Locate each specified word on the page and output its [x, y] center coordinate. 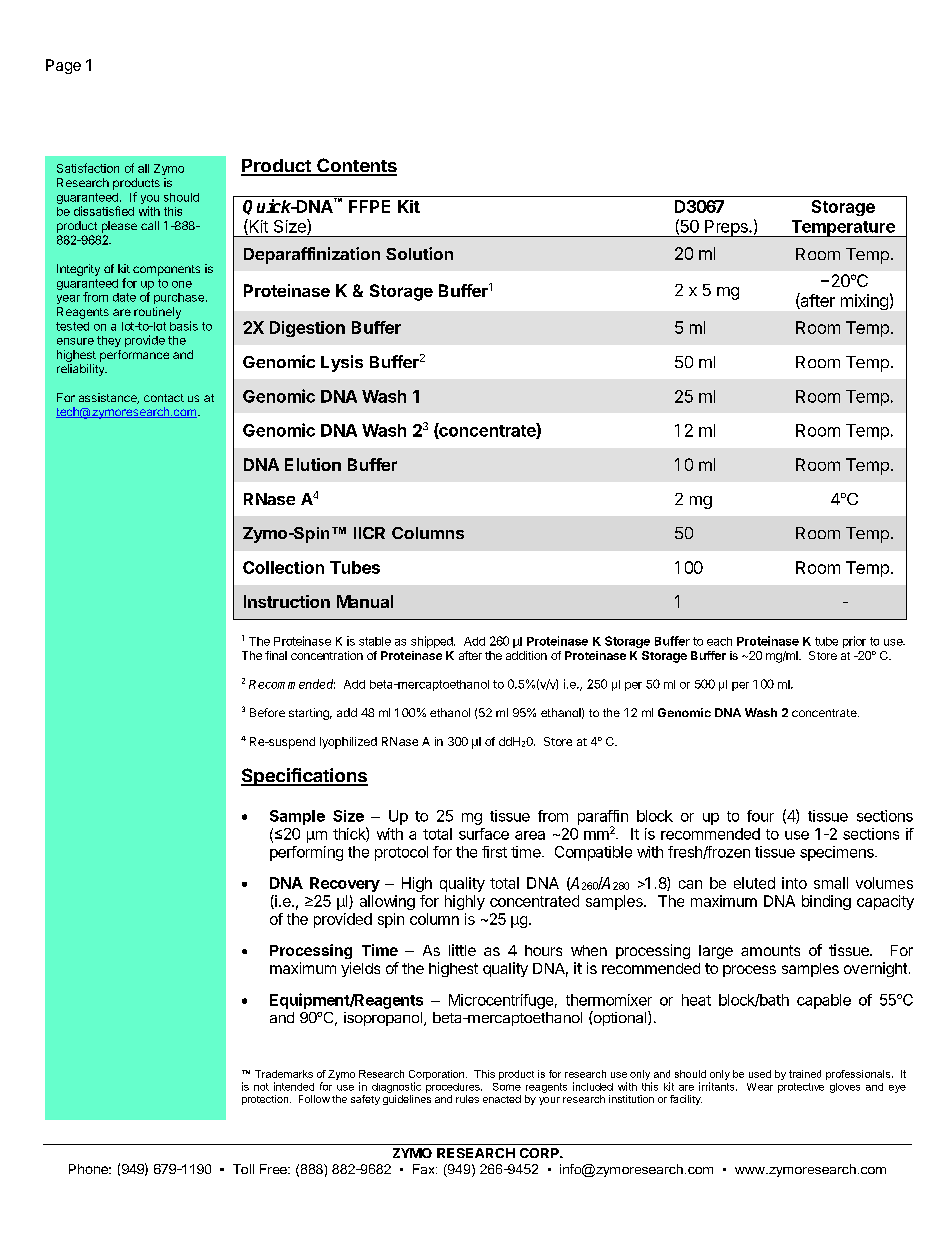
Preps [726, 228]
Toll [243, 1169]
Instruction [287, 601]
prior [854, 642]
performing [306, 853]
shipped [433, 642]
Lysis [342, 363]
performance [134, 356]
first [494, 852]
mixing [864, 302]
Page [63, 66]
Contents [356, 166]
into [794, 883]
